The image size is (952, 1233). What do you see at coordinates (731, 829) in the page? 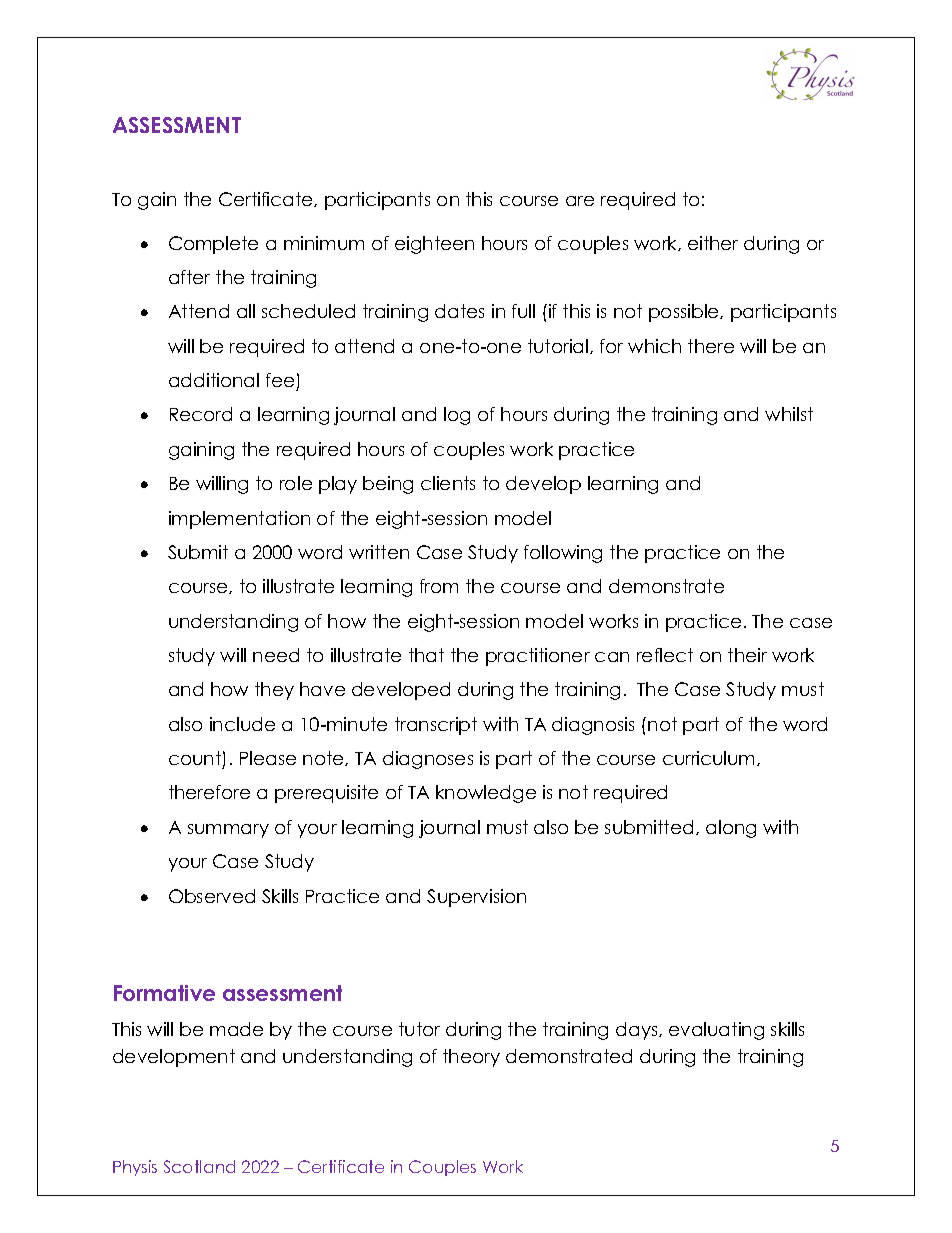
I see `along` at bounding box center [731, 829].
